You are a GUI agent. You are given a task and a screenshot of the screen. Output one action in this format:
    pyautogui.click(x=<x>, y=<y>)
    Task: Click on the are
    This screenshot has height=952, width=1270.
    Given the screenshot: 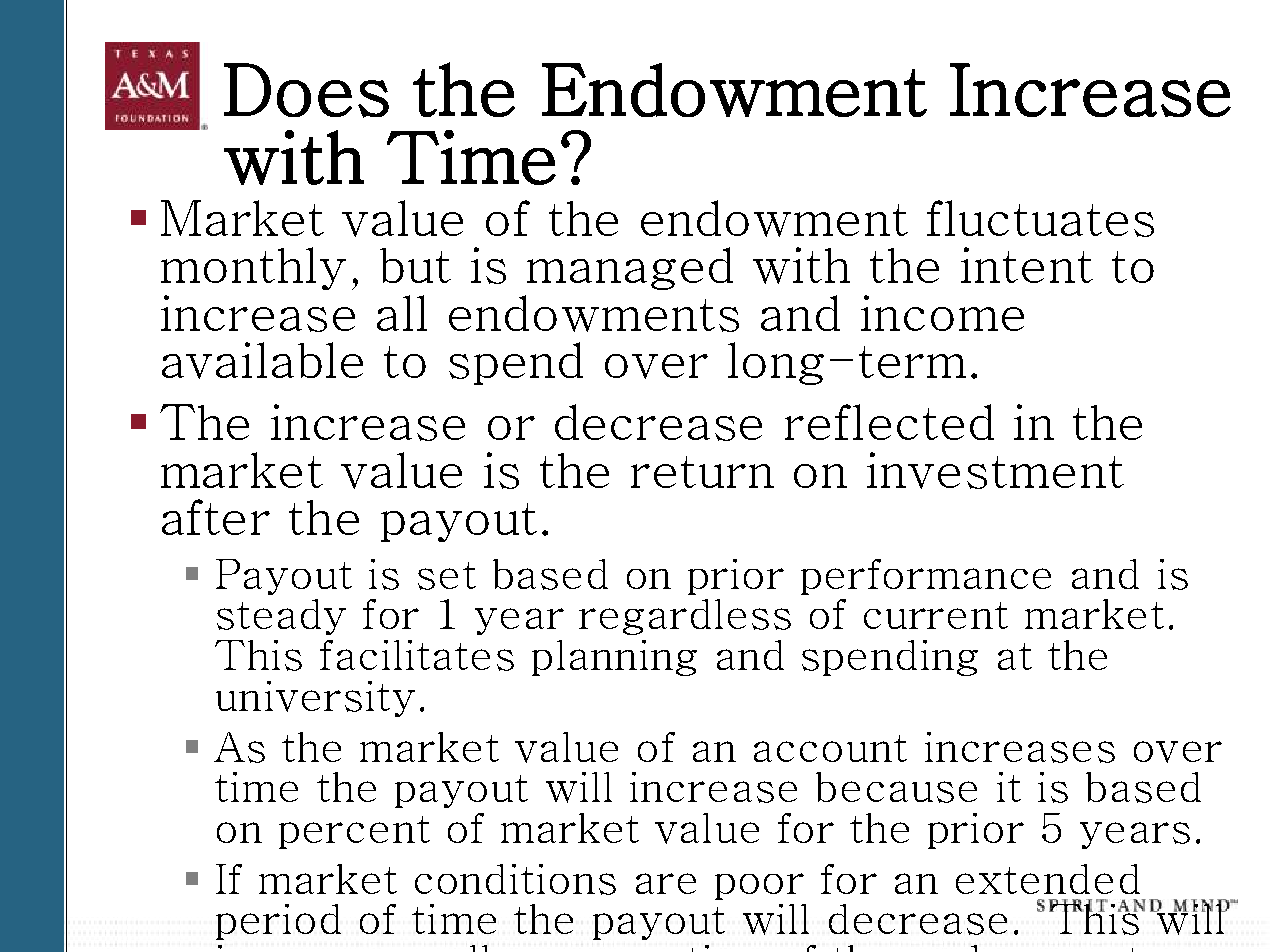 What is the action you would take?
    pyautogui.click(x=666, y=883)
